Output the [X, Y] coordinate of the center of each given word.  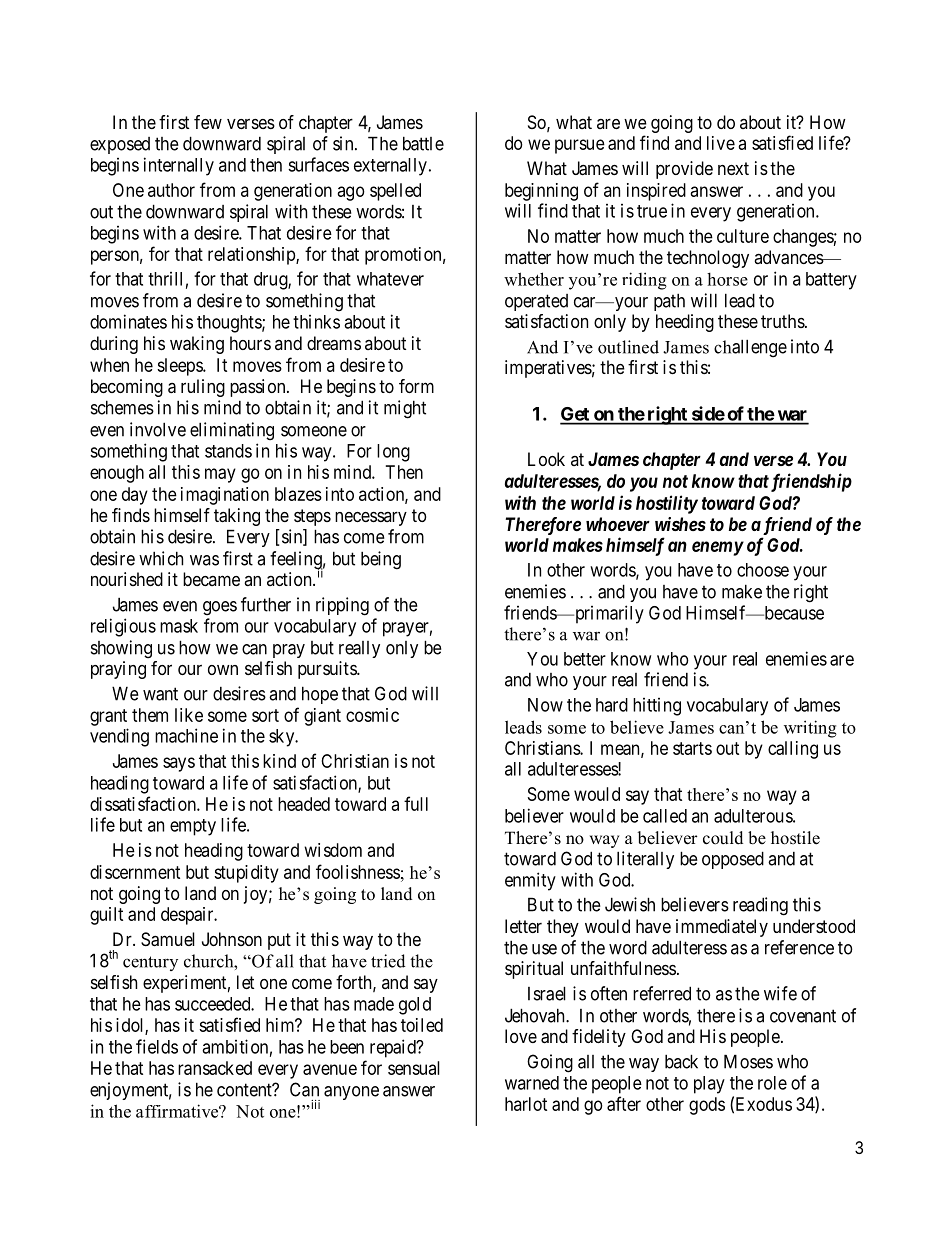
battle [423, 143]
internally [179, 166]
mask [179, 626]
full [416, 803]
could [723, 838]
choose [763, 570]
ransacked [215, 1068]
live [721, 143]
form [416, 386]
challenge [750, 348]
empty [193, 827]
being [381, 560]
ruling [203, 388]
